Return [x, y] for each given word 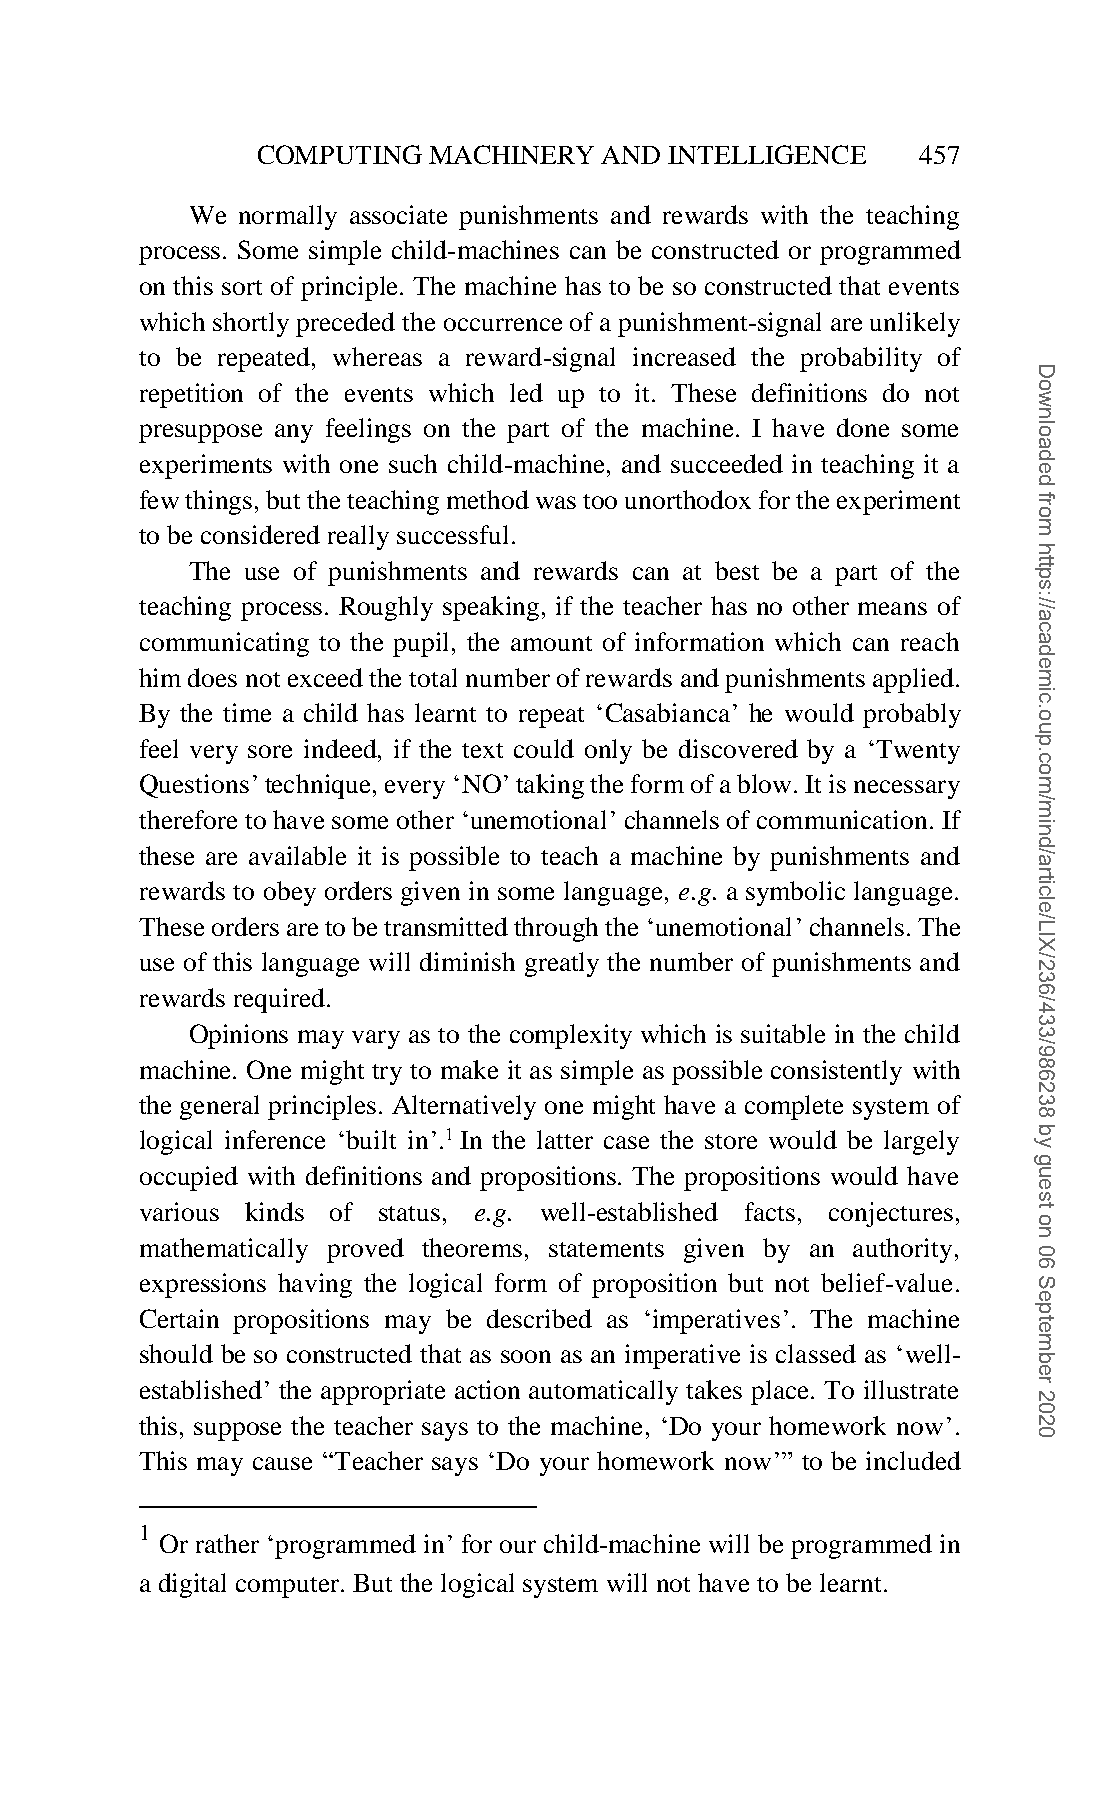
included [913, 1460]
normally [288, 217]
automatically [603, 1392]
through [556, 929]
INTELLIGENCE [767, 154]
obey [290, 893]
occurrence [503, 324]
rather [227, 1543]
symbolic [795, 893]
